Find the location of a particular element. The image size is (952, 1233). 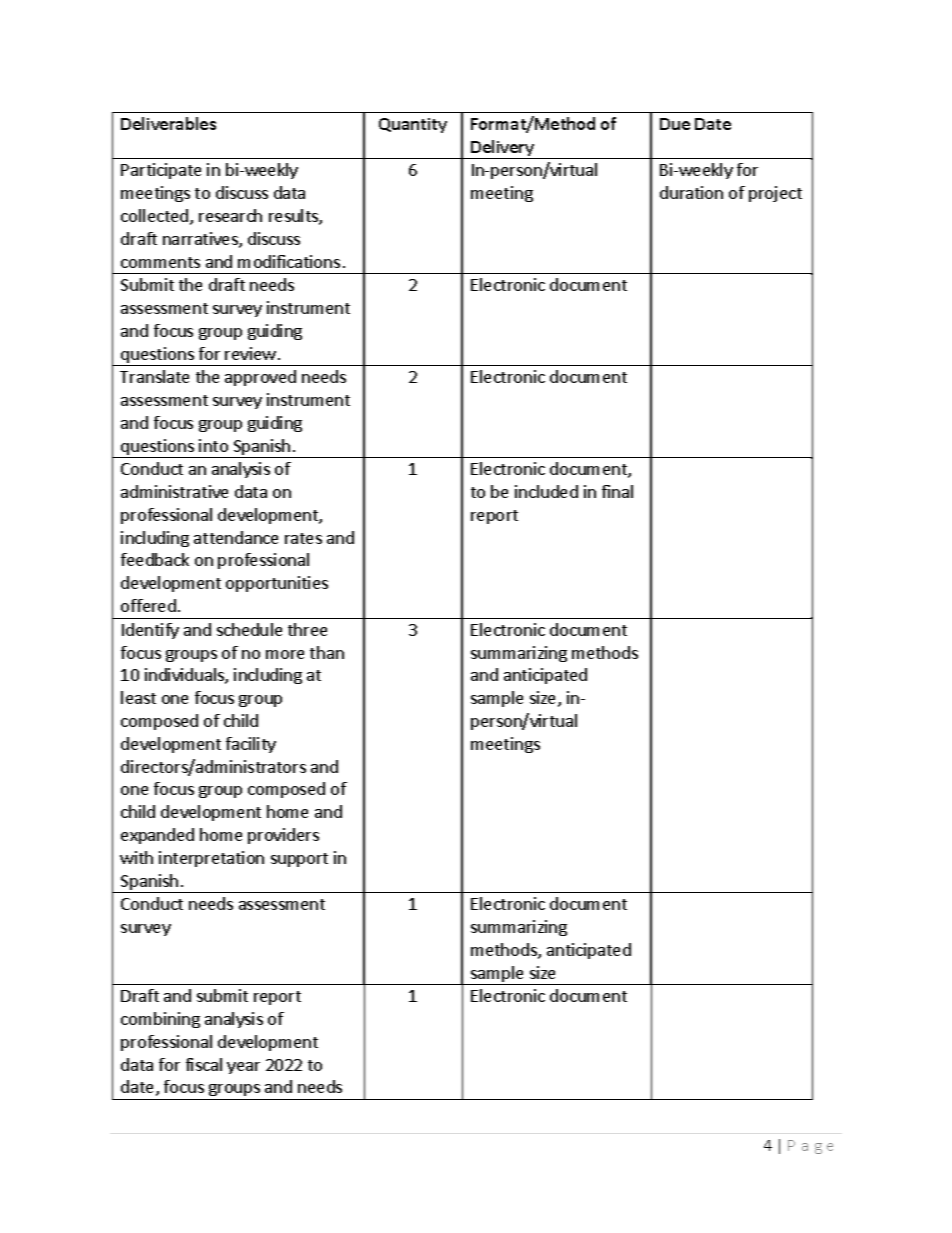

Due is located at coordinates (675, 124).
